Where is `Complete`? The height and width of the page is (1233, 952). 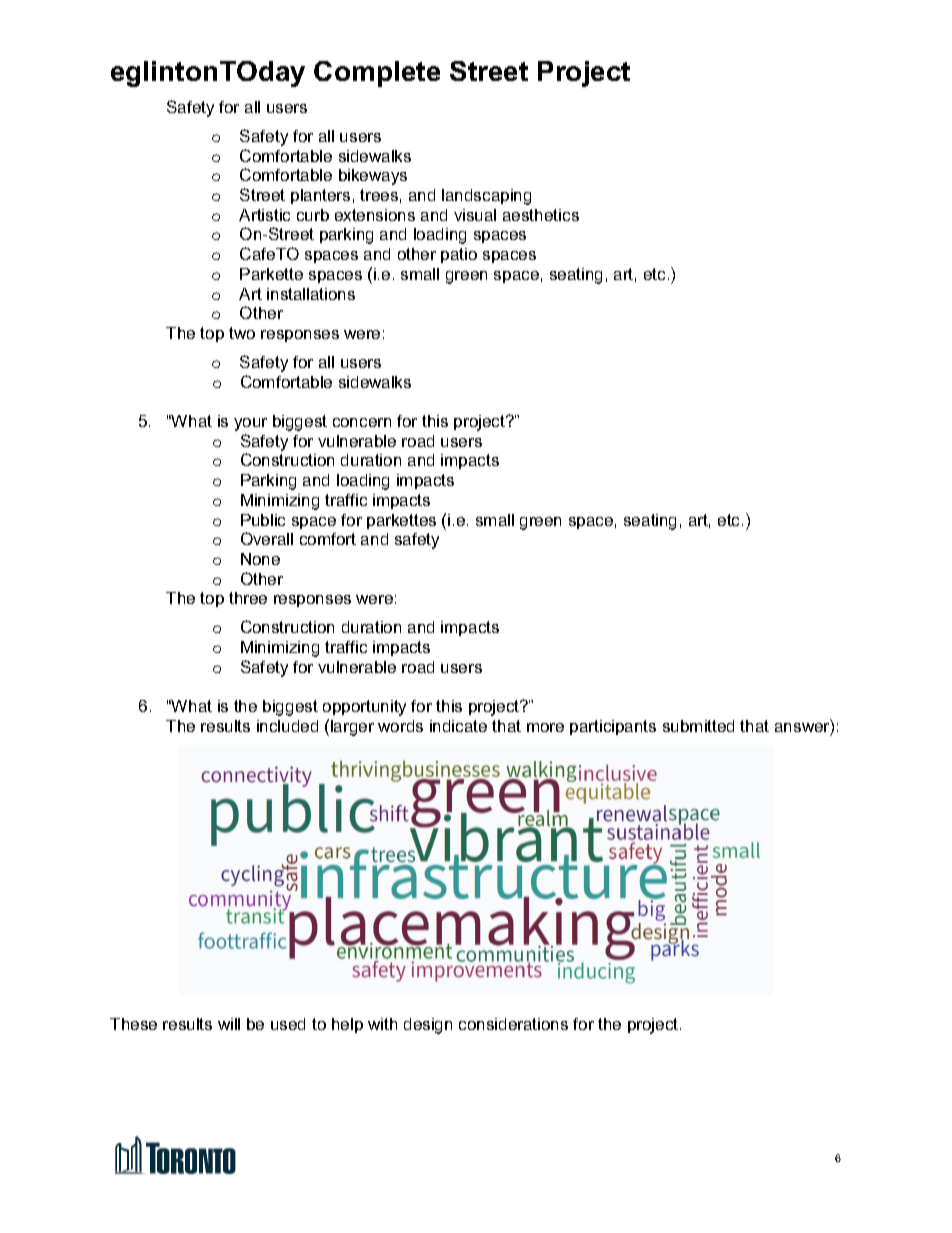
Complete is located at coordinates (377, 74).
